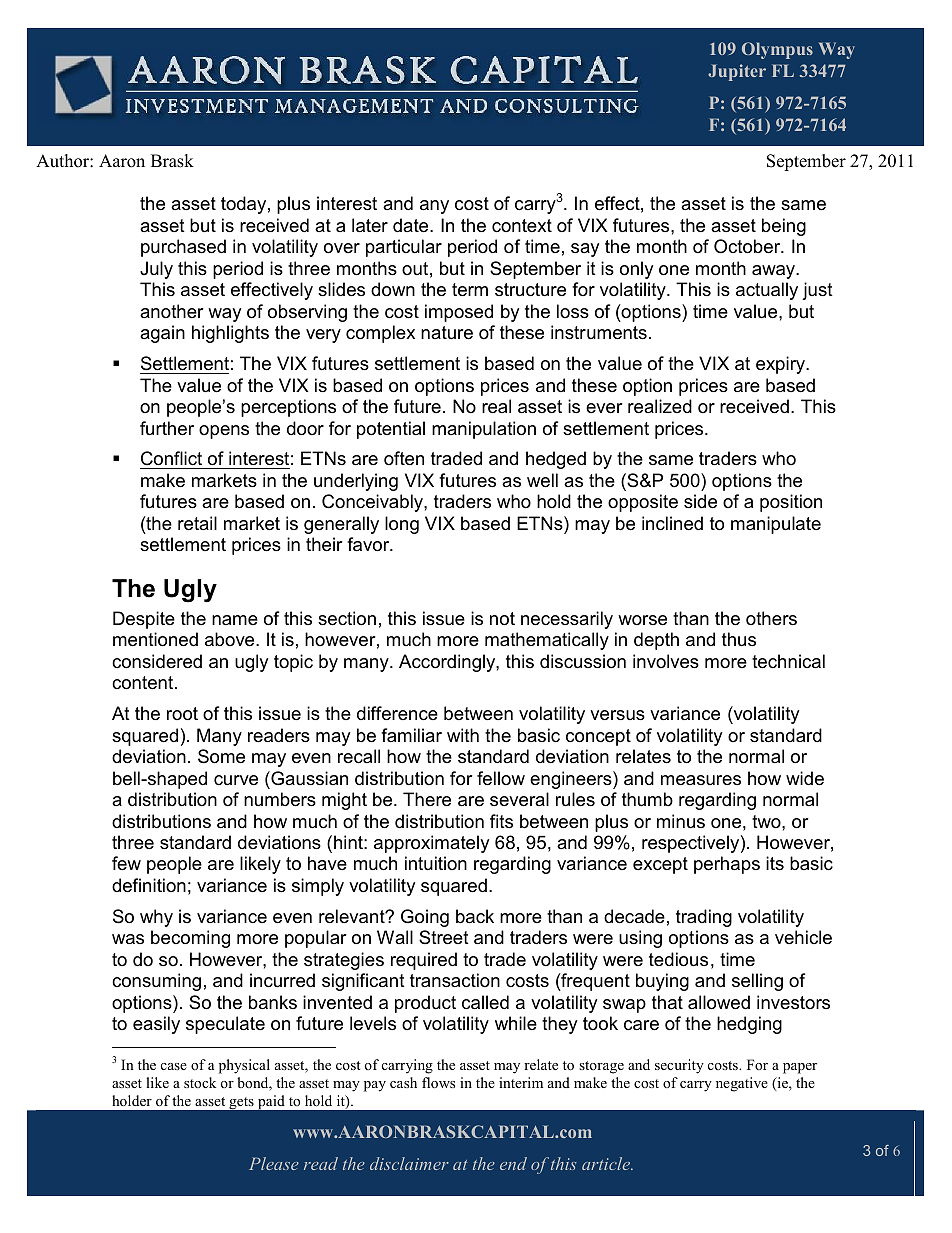 The height and width of the image is (1233, 952). What do you see at coordinates (484, 430) in the image?
I see `manipulation` at bounding box center [484, 430].
